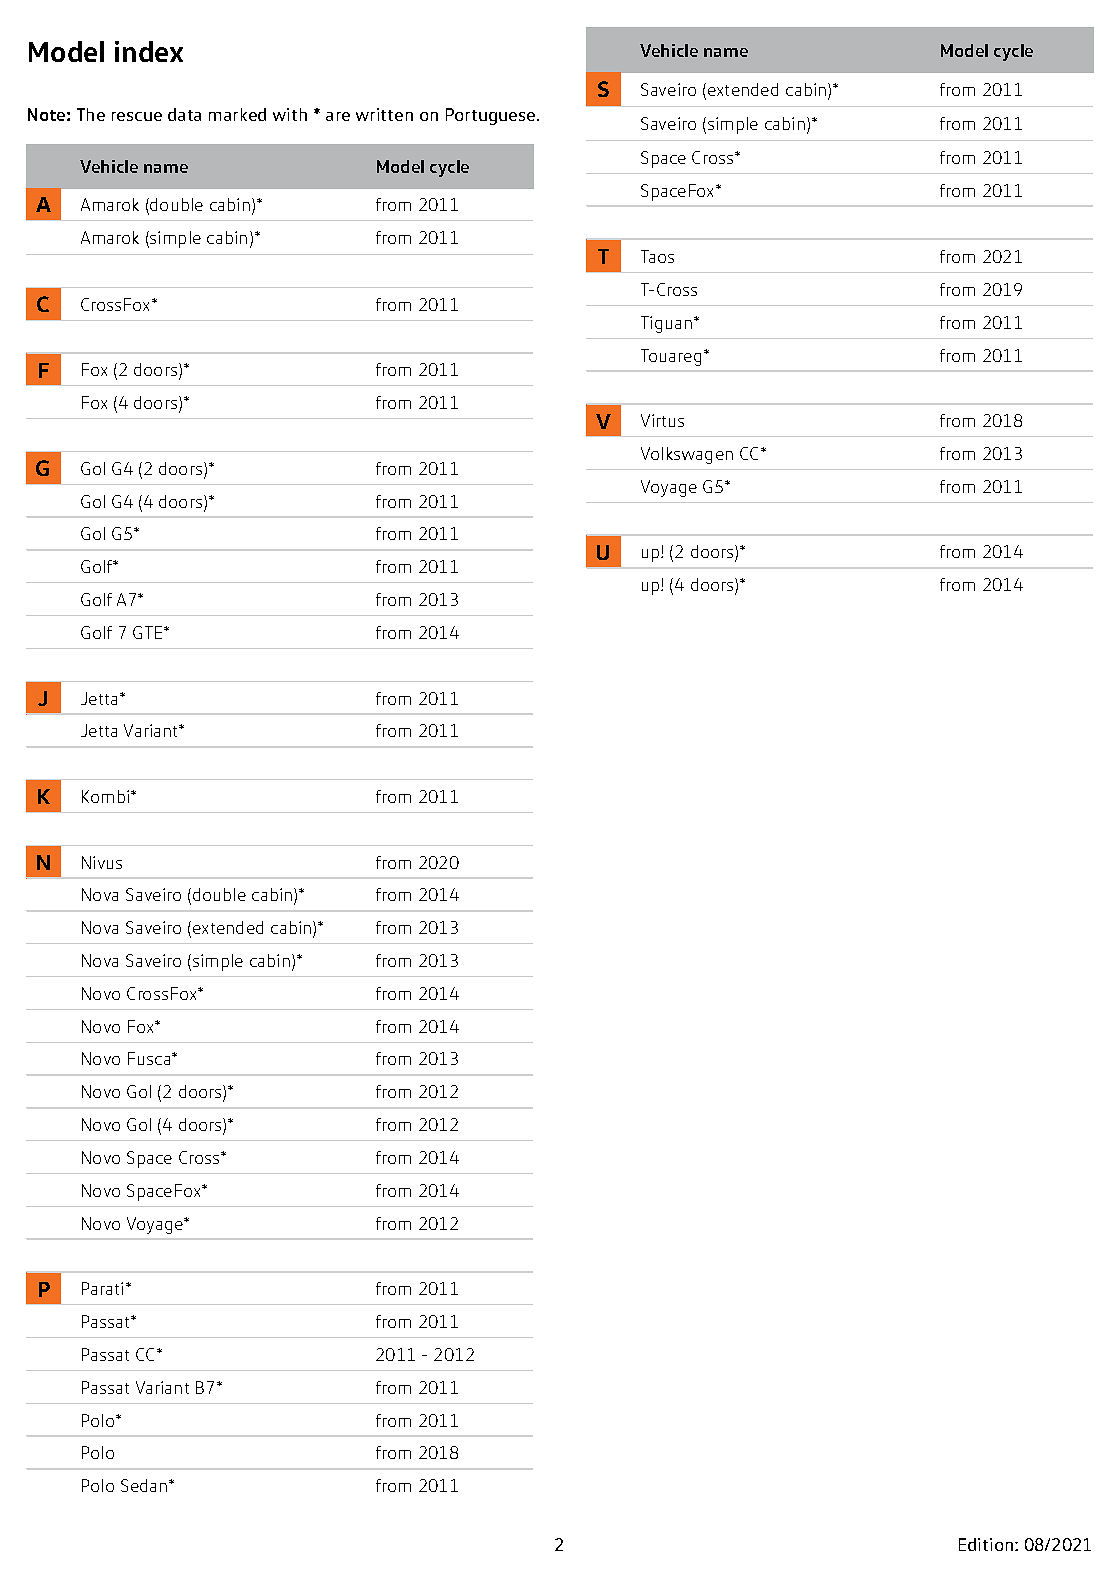 This page has height=1584, width=1120. Describe the element at coordinates (987, 1544) in the page. I see `Edition` at that location.
